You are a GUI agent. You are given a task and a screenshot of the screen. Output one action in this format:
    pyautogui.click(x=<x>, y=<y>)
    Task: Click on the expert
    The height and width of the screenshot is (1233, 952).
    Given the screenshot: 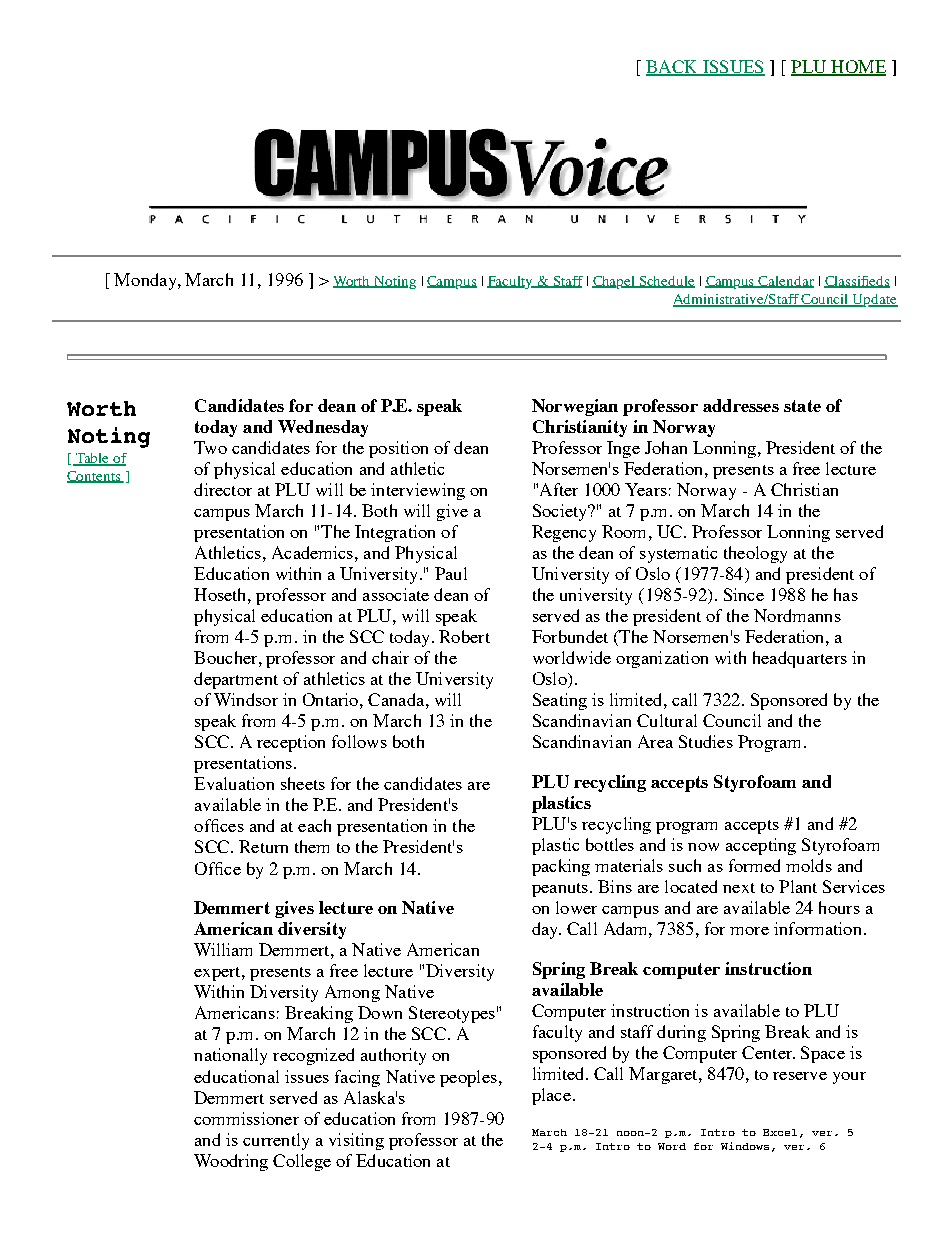 What is the action you would take?
    pyautogui.click(x=218, y=974)
